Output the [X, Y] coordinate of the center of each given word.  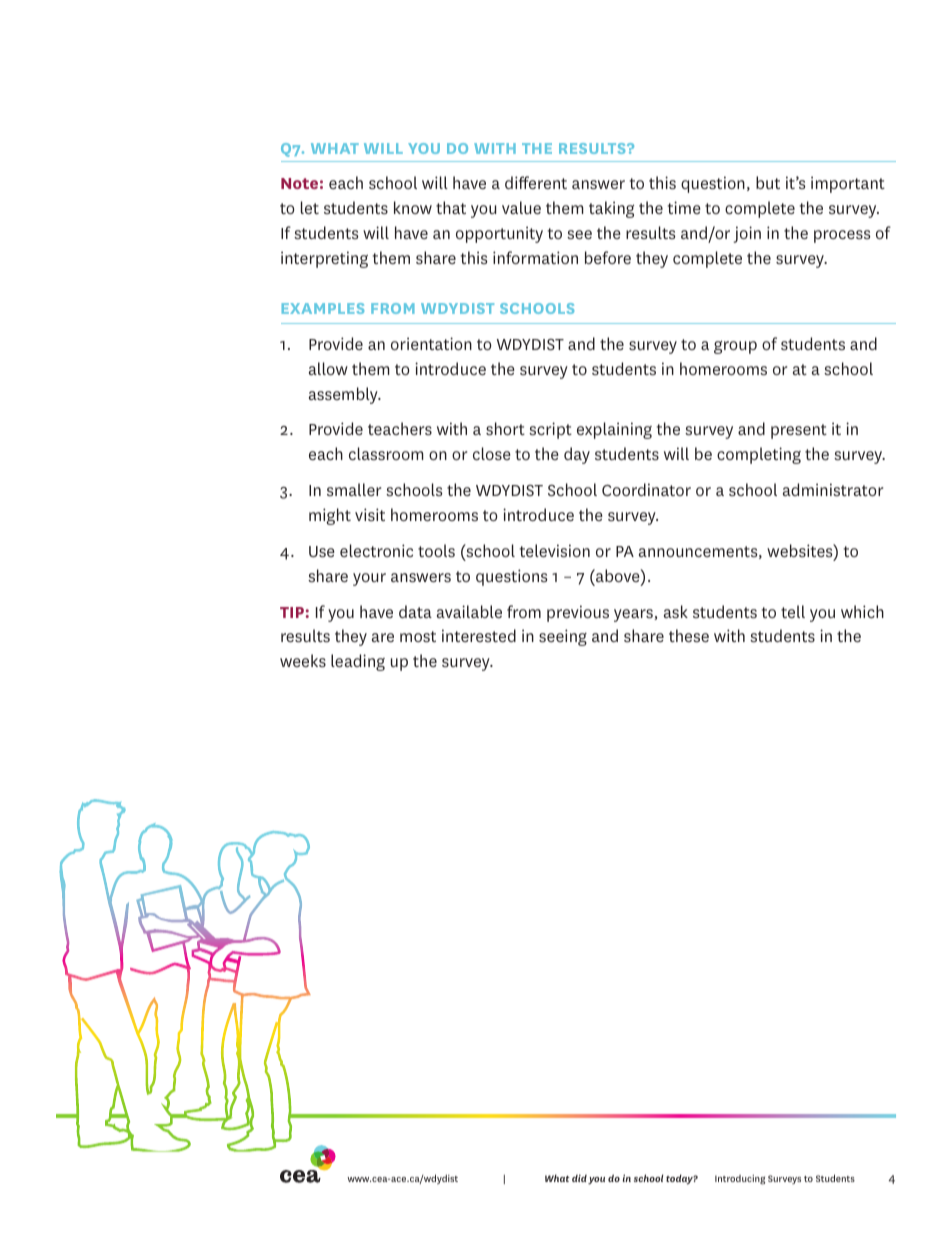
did [579, 1178]
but [768, 182]
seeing [563, 637]
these [689, 635]
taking [611, 209]
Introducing [740, 1180]
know [413, 207]
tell [793, 611]
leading [358, 662]
